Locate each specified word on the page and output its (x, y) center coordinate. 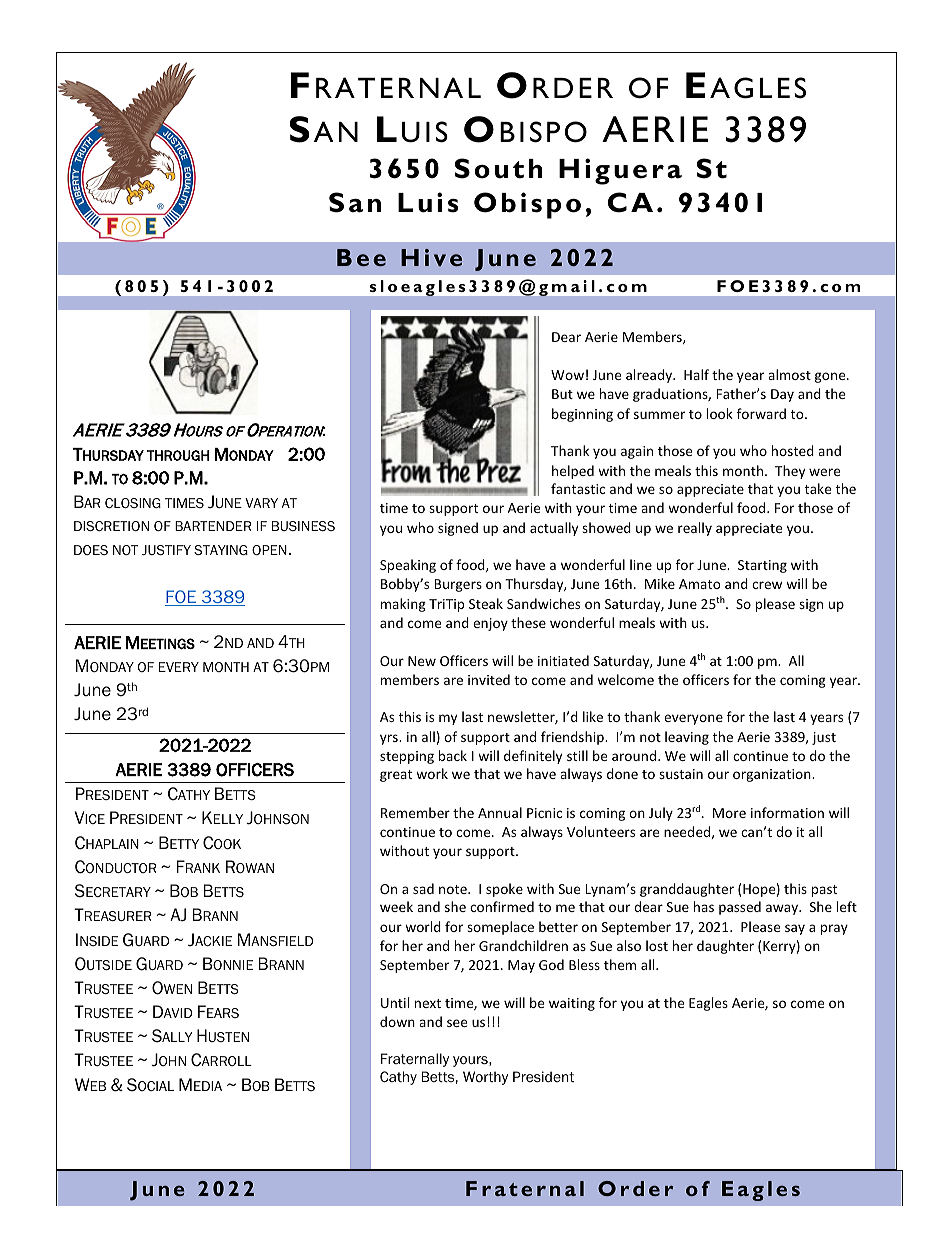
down (397, 1021)
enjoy (490, 624)
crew (767, 585)
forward (761, 413)
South (498, 168)
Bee (361, 257)
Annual (500, 812)
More (729, 813)
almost (789, 374)
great (396, 776)
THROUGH (178, 455)
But (562, 394)
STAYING (221, 550)
